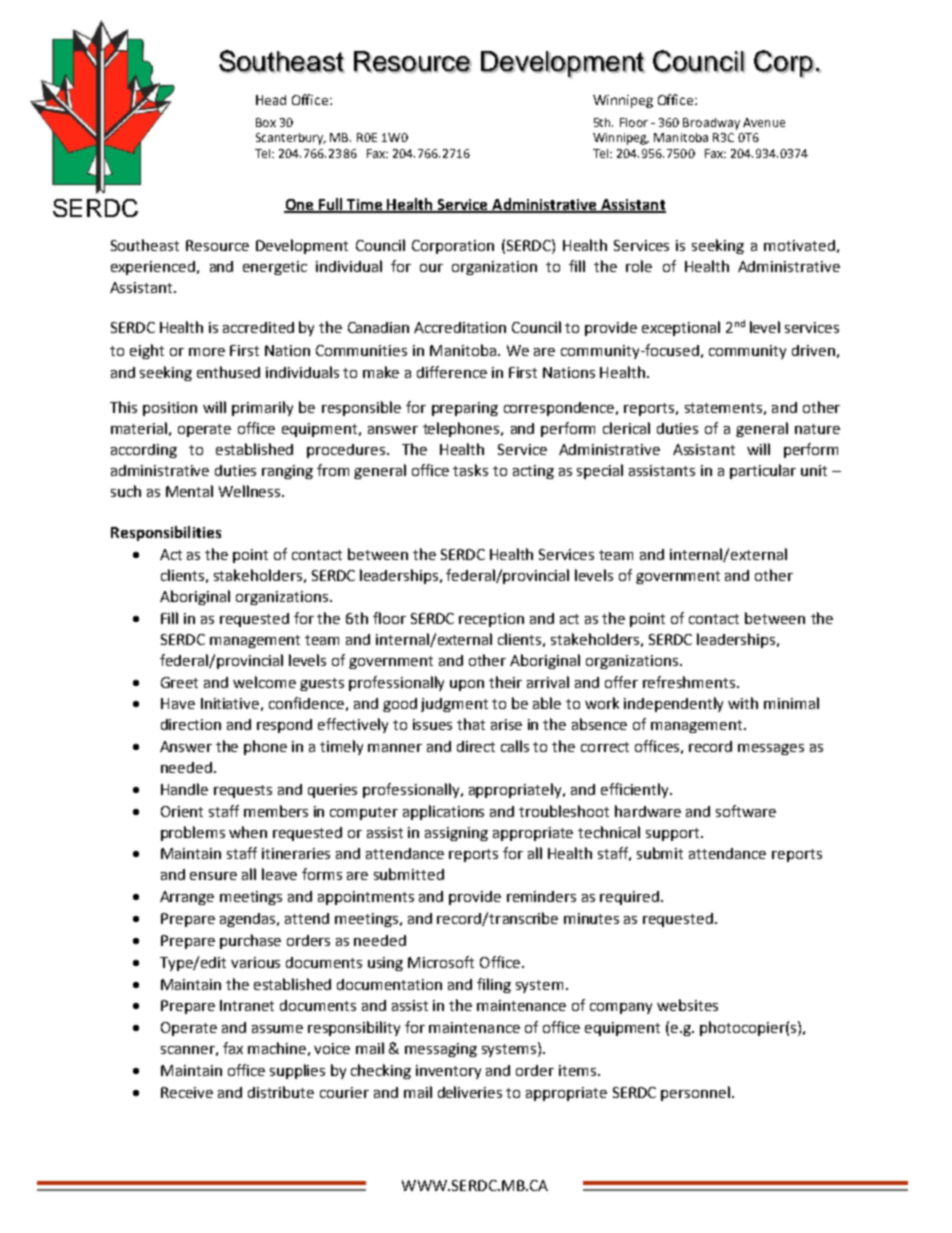 The image size is (952, 1233). Describe the element at coordinates (711, 124) in the image. I see `Broadway` at that location.
